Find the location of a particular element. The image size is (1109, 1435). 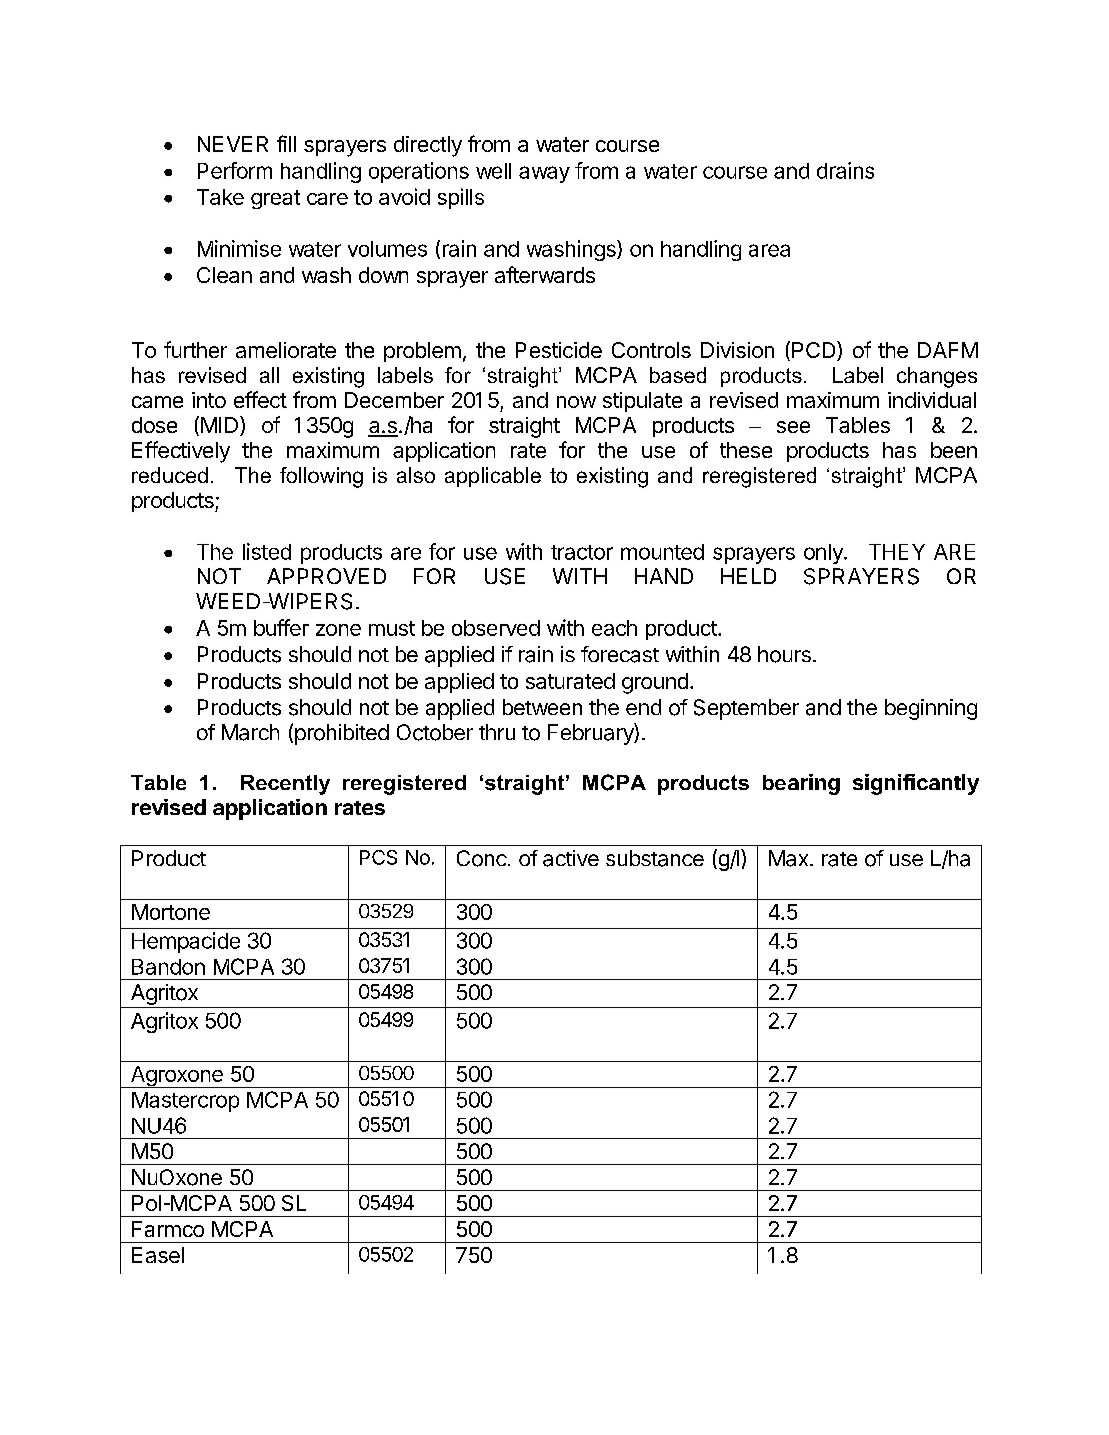

Perform is located at coordinates (235, 170).
